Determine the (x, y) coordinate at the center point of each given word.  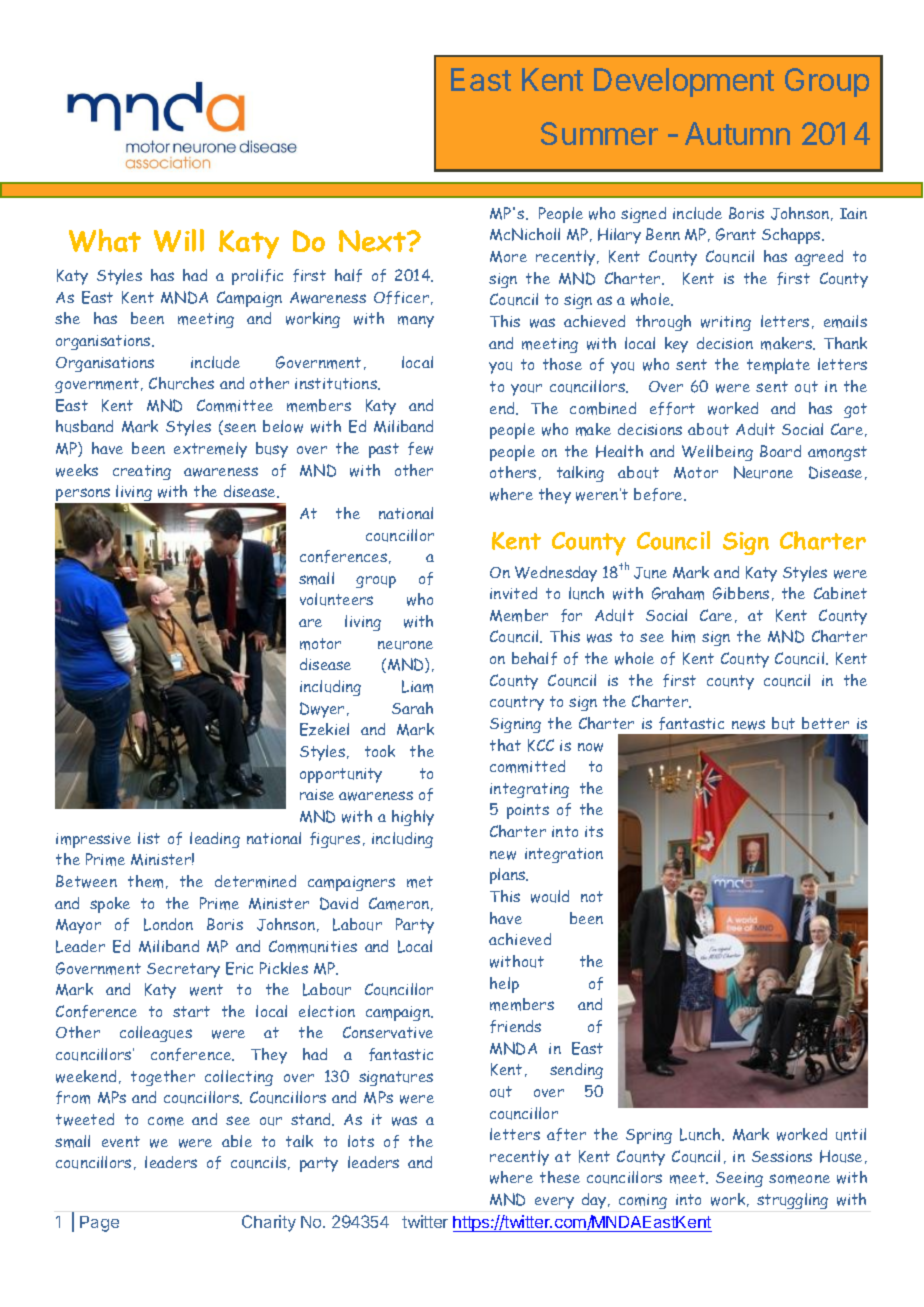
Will (179, 240)
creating (142, 472)
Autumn (737, 133)
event (121, 1141)
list (149, 838)
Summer (599, 133)
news (748, 725)
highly (413, 818)
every (554, 1203)
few (420, 448)
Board (780, 451)
